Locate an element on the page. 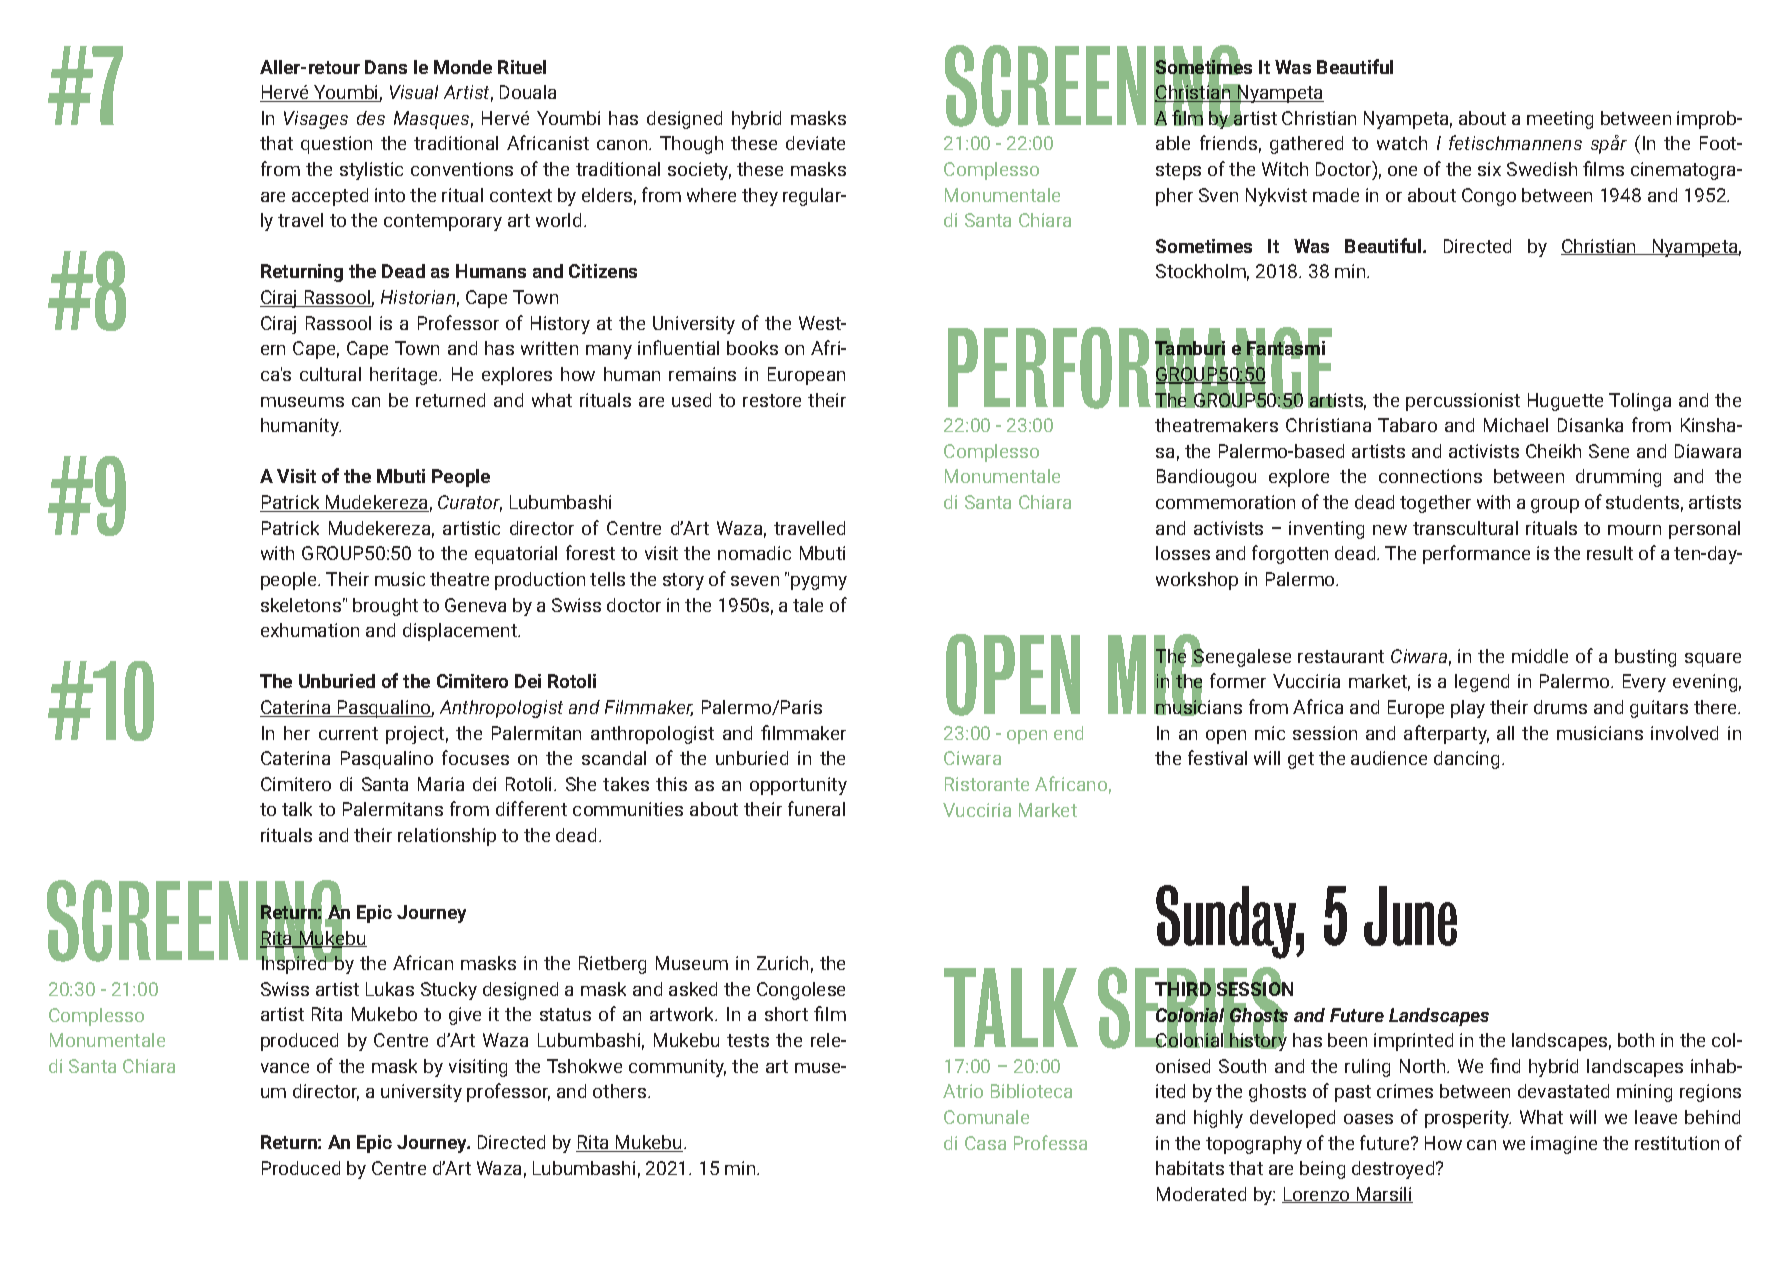 The width and height of the image is (1791, 1271). written is located at coordinates (549, 348).
